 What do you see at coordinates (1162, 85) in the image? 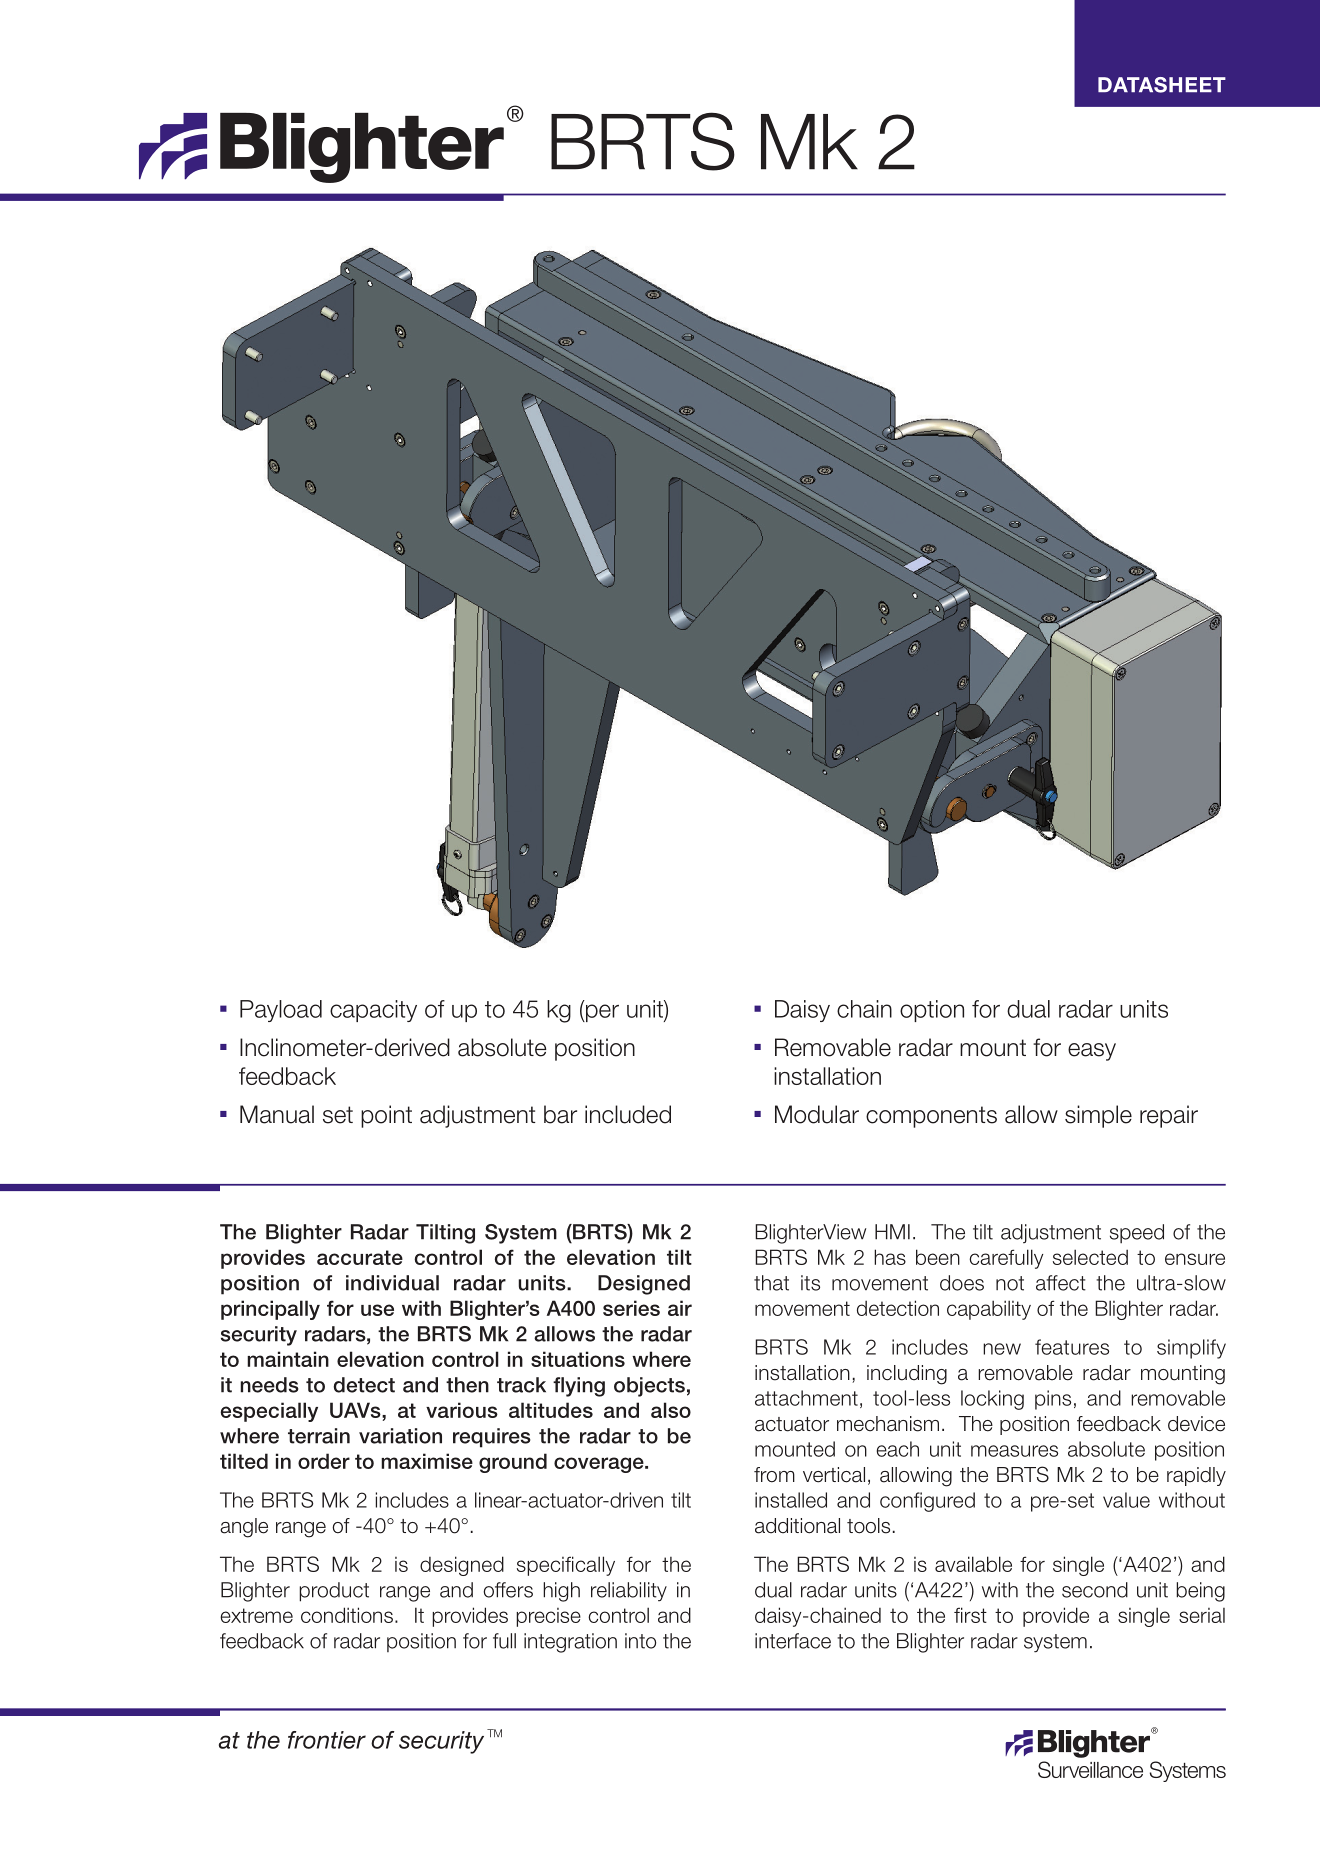
I see `DATASHEET` at bounding box center [1162, 85].
